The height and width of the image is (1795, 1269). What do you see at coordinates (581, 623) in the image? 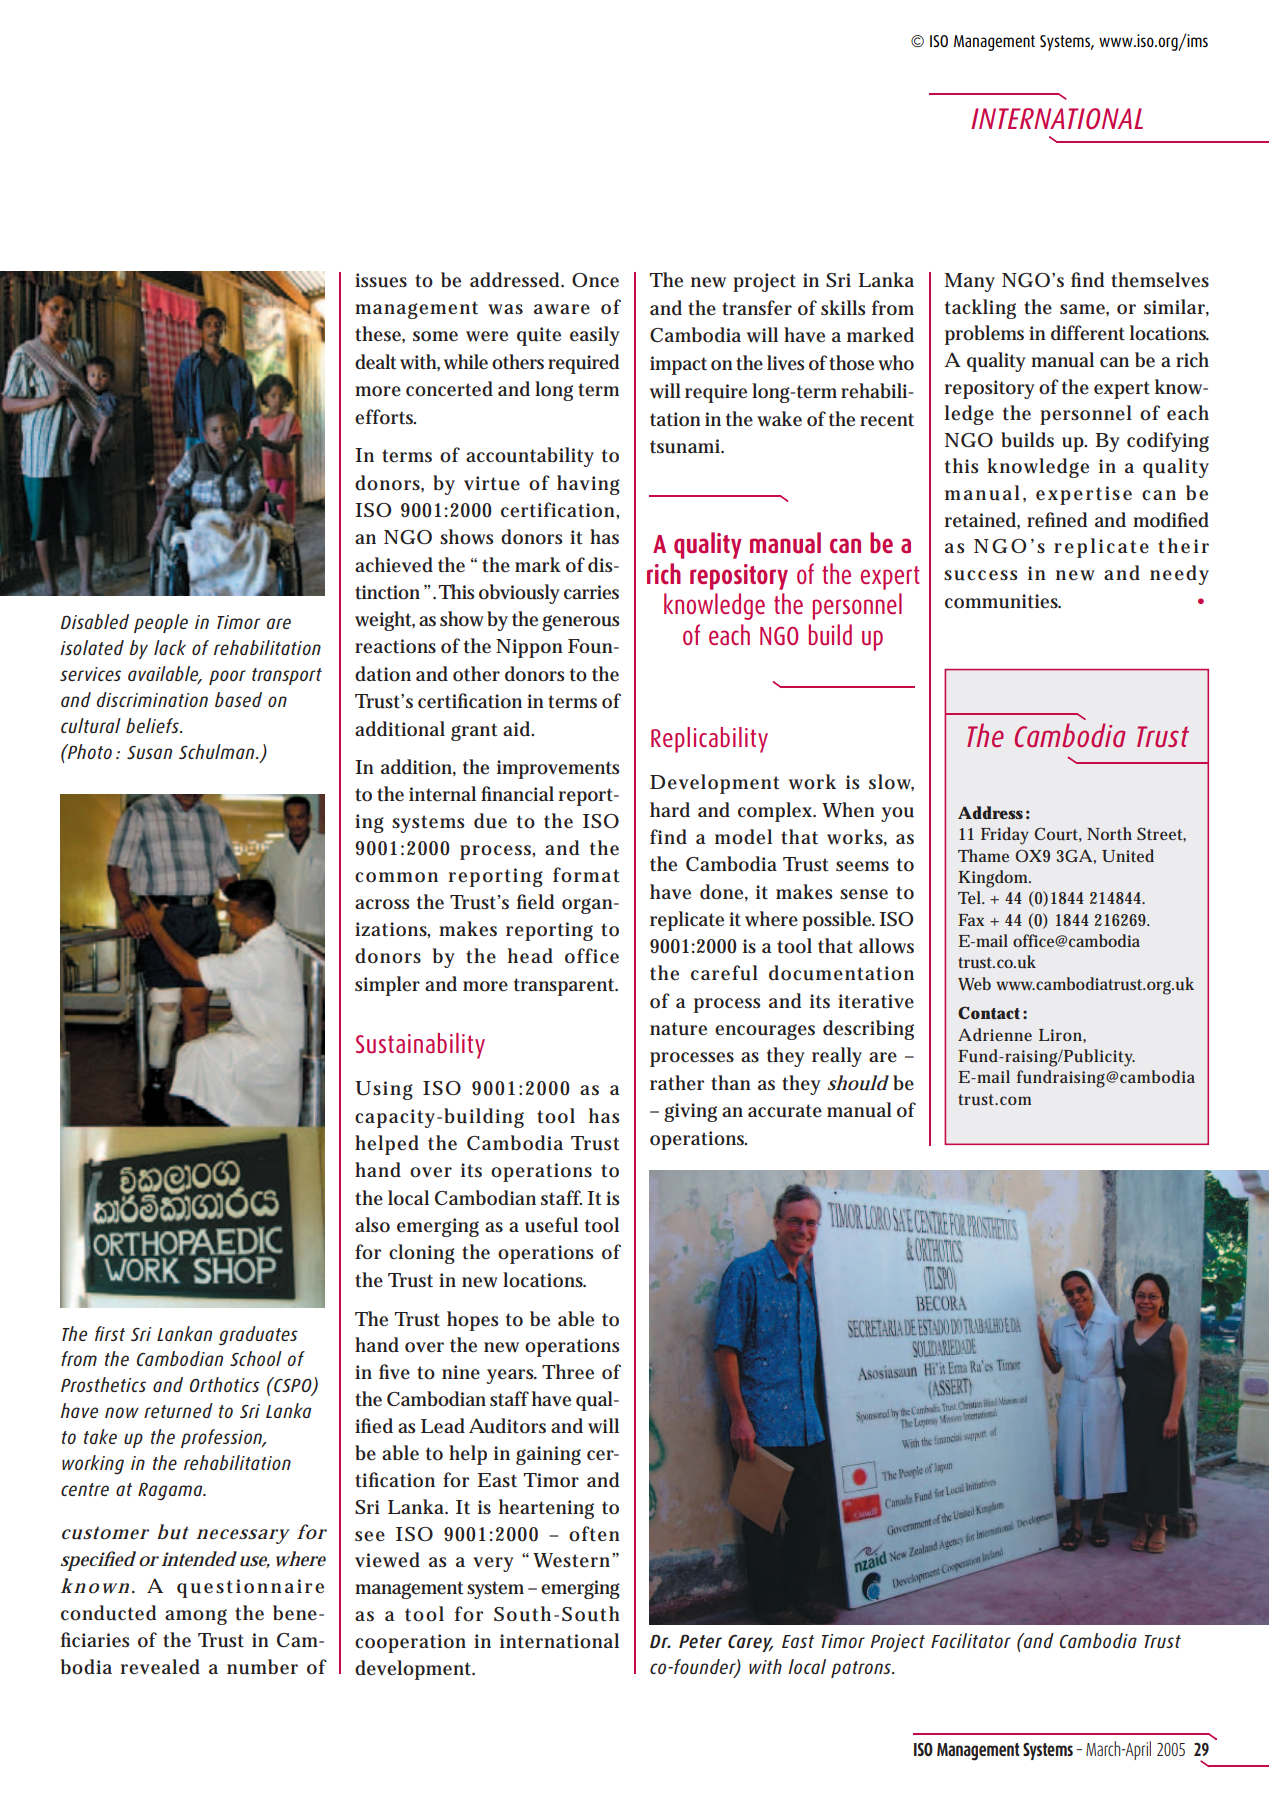
I see `generous` at bounding box center [581, 623].
